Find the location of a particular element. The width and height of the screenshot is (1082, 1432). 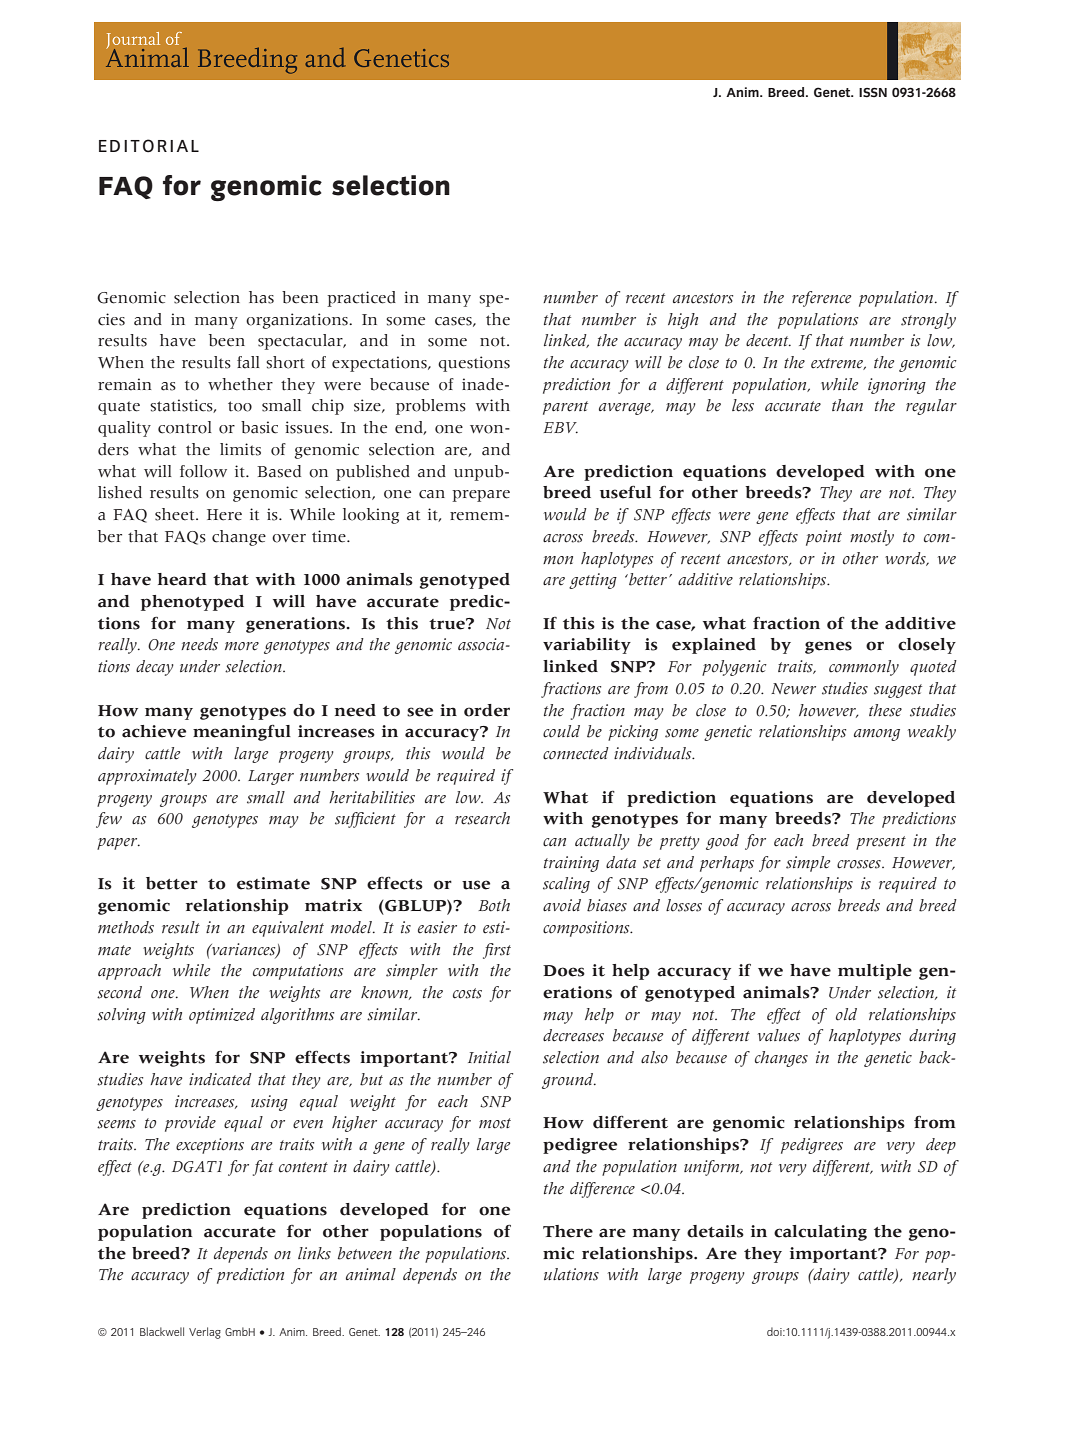

order is located at coordinates (487, 710).
